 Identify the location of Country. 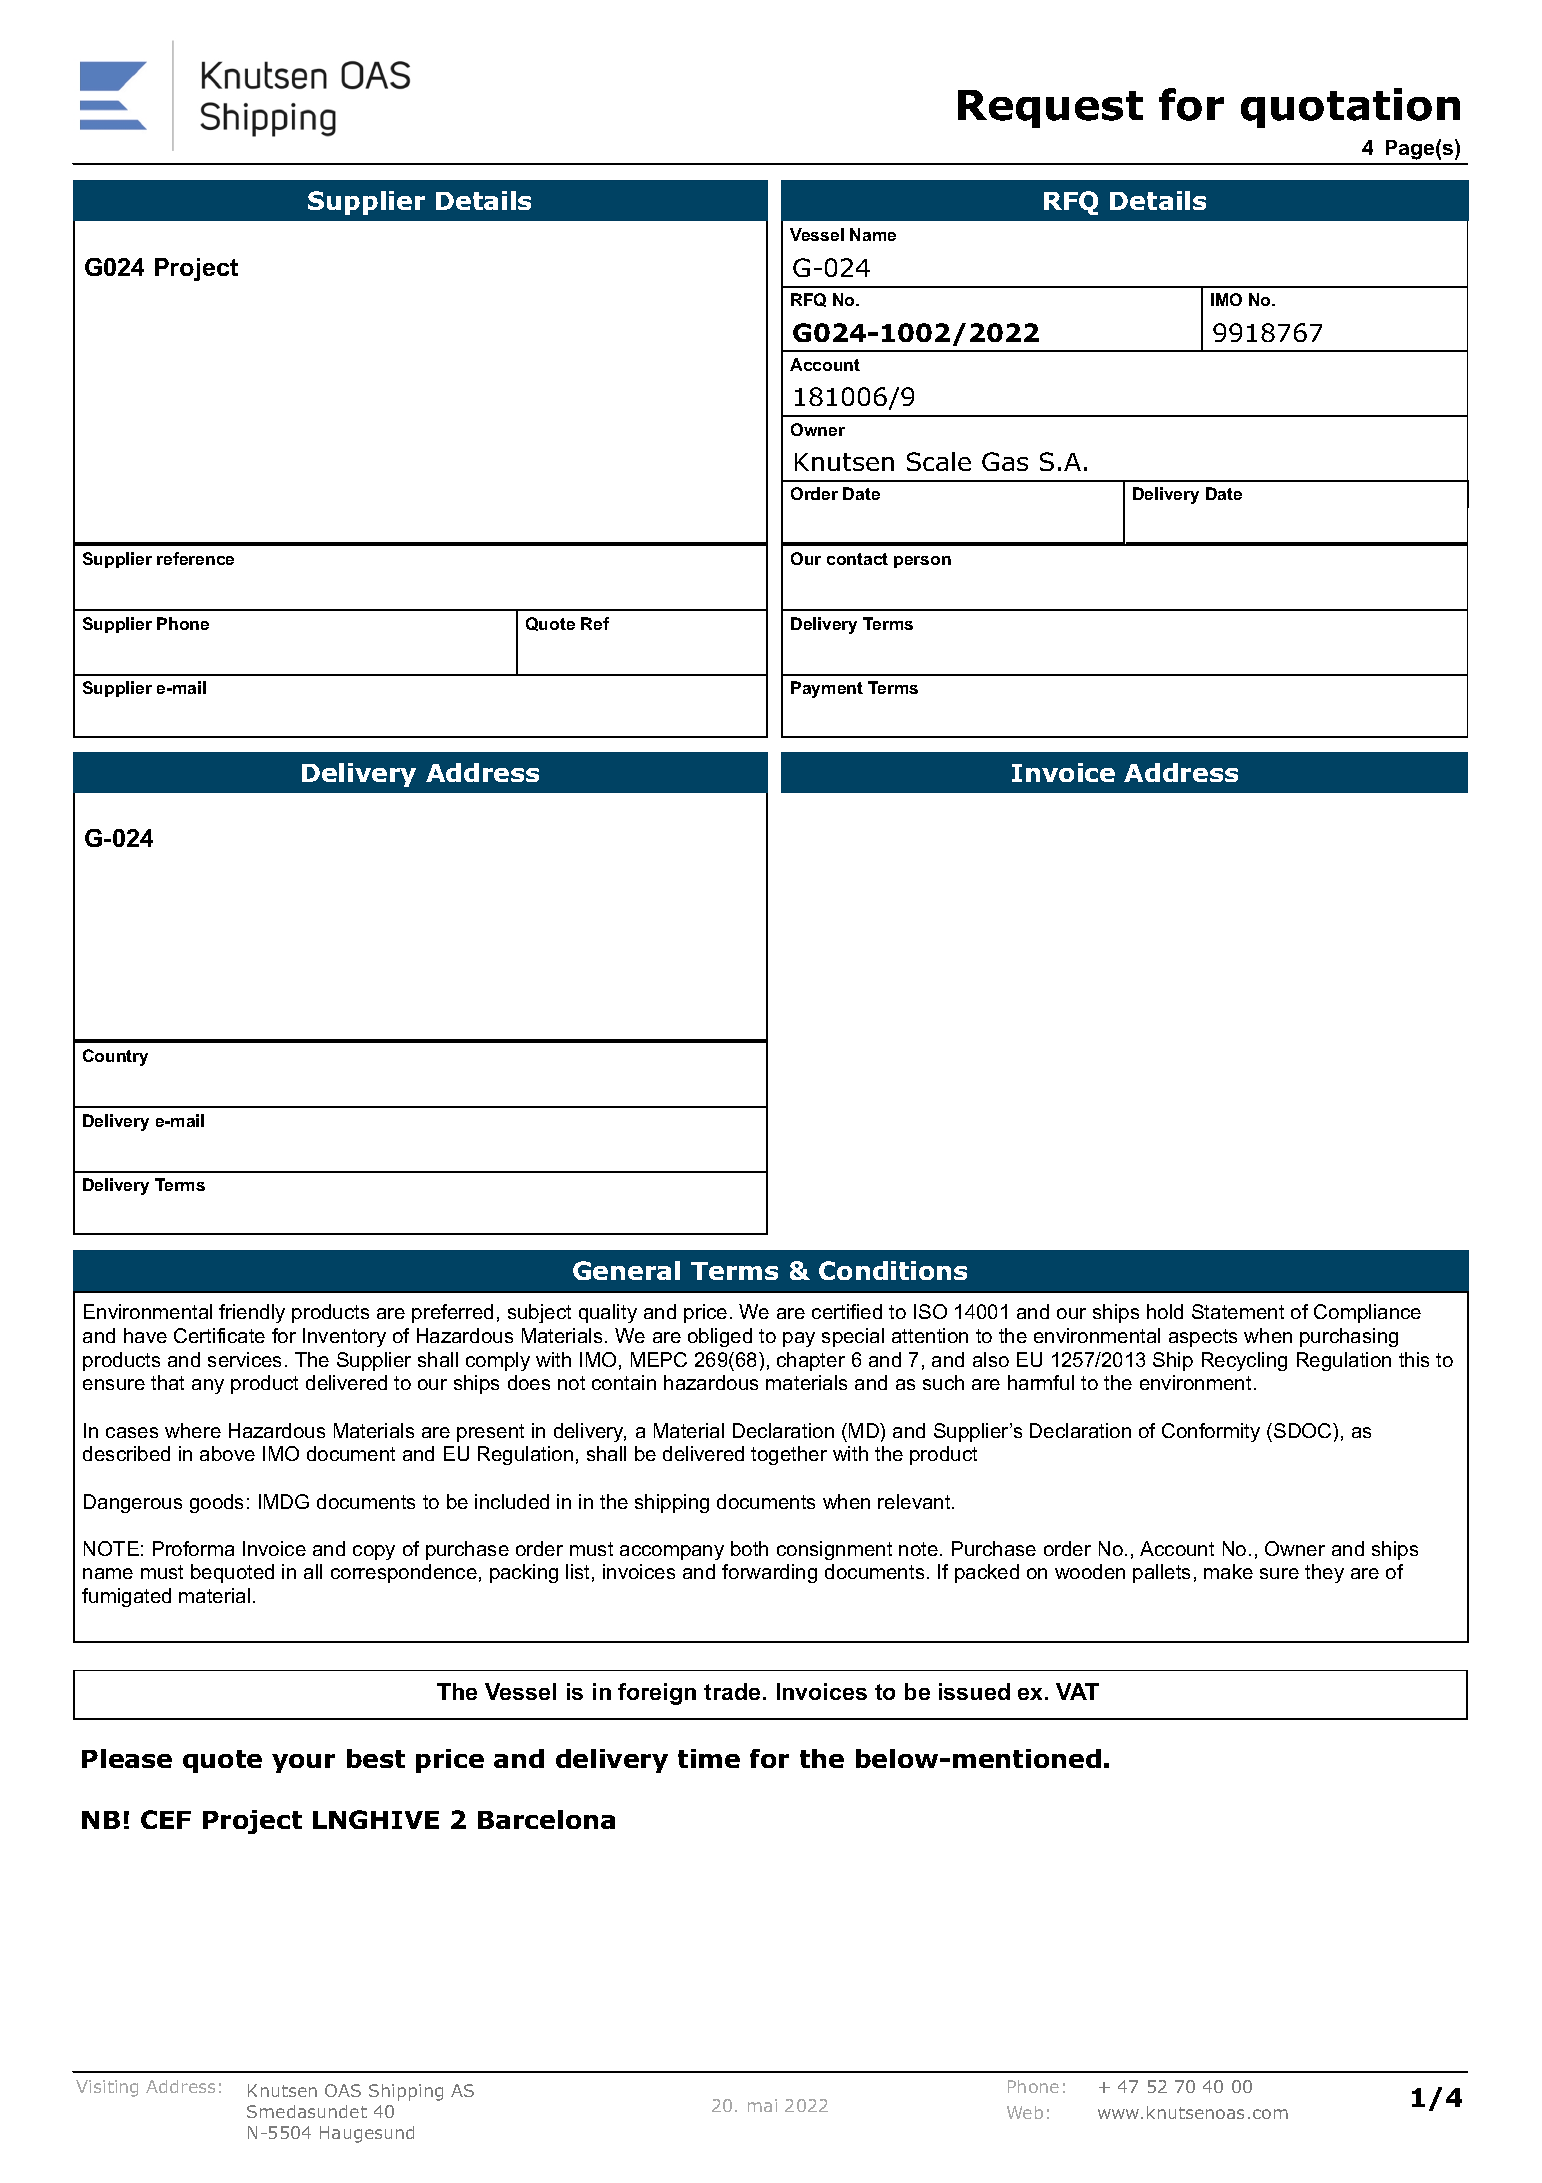
(115, 1057).
